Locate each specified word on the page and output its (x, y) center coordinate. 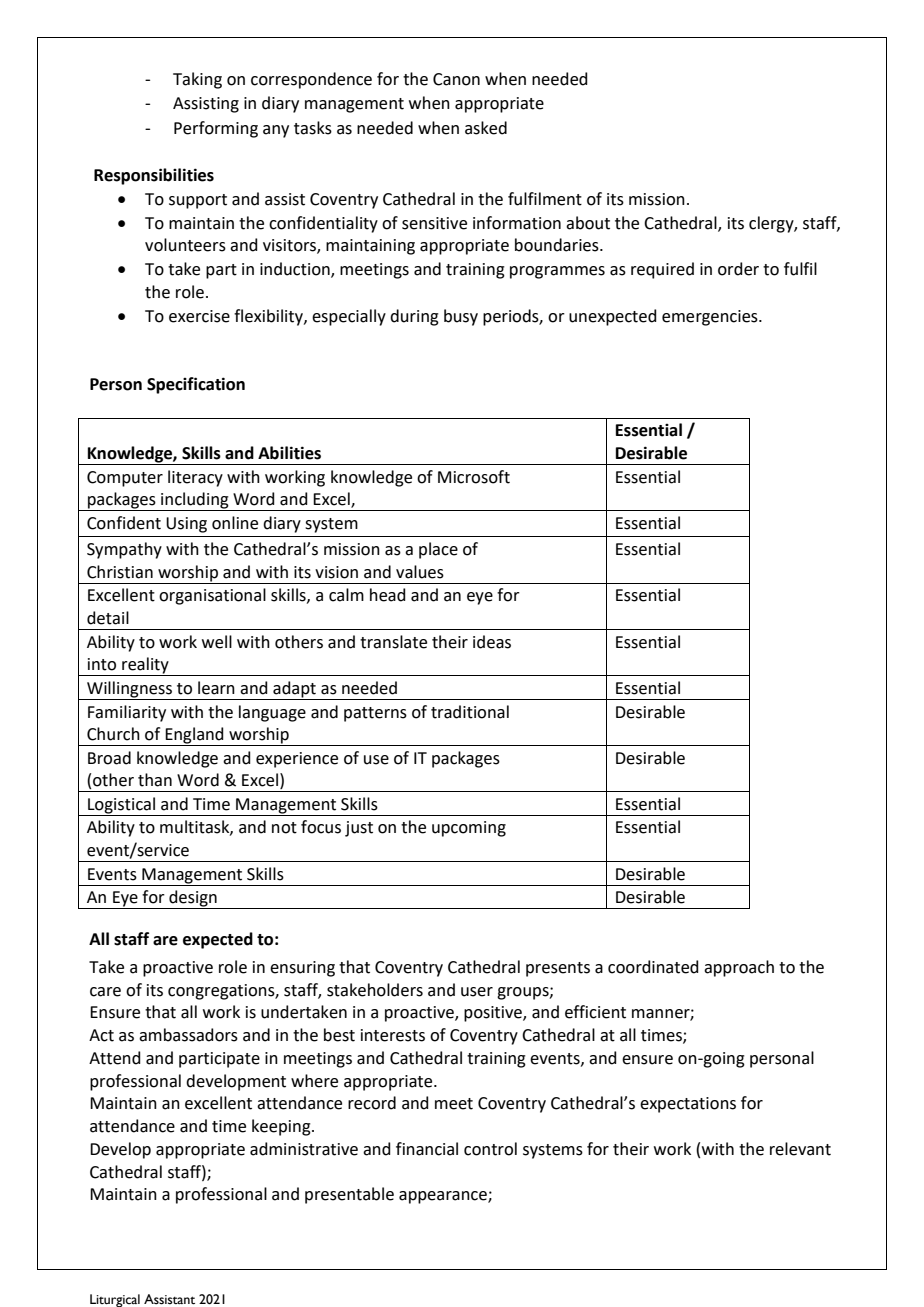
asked (486, 128)
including (195, 501)
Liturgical (115, 1300)
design (193, 899)
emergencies (711, 318)
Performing (216, 129)
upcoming (469, 829)
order (738, 269)
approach (739, 968)
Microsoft (474, 477)
